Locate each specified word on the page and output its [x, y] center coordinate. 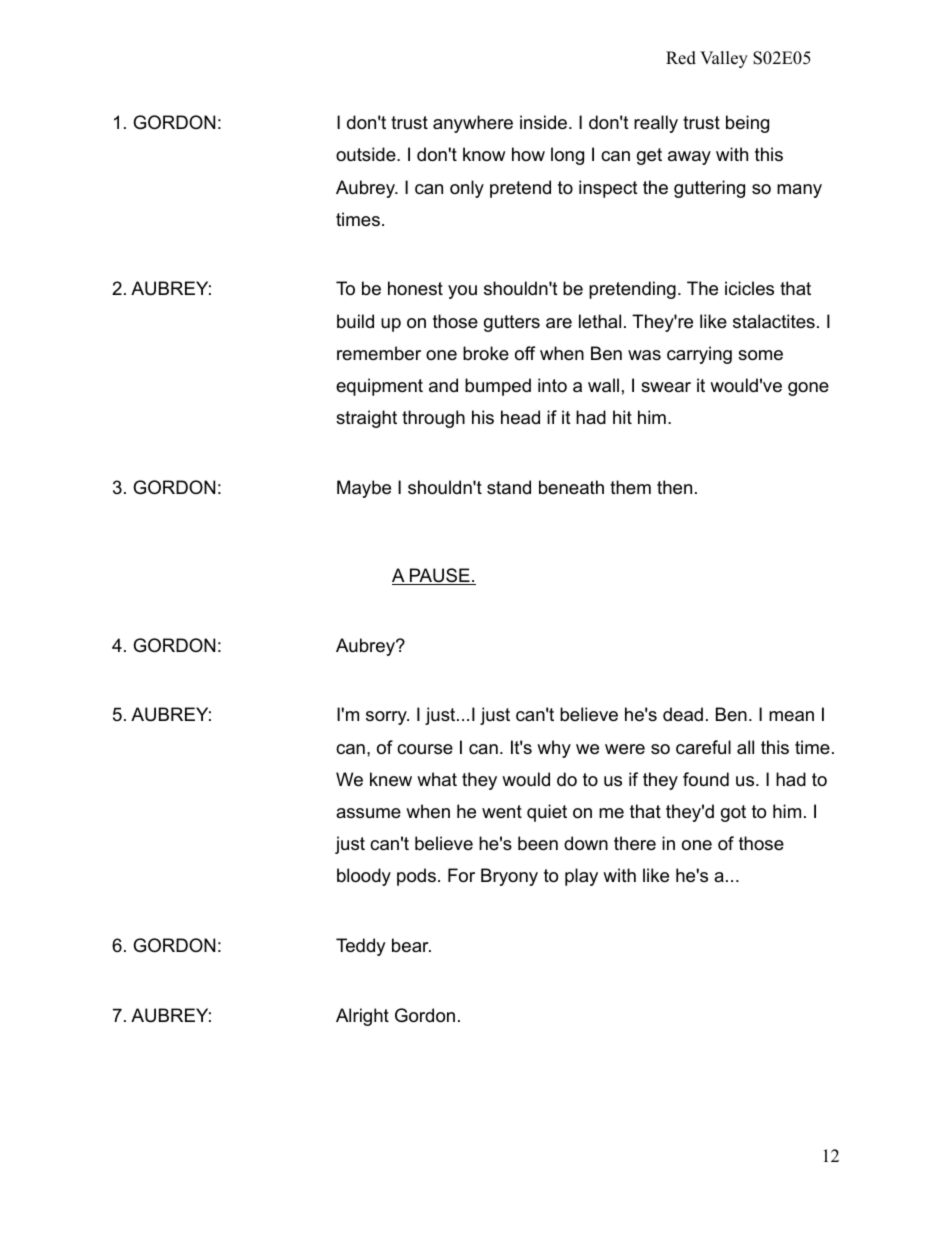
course [425, 749]
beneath [571, 487]
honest [415, 288]
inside [543, 122]
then [674, 487]
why [554, 749]
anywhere [473, 124]
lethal [600, 321]
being [747, 124]
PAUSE [440, 576]
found [706, 779]
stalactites [774, 321]
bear [411, 945]
